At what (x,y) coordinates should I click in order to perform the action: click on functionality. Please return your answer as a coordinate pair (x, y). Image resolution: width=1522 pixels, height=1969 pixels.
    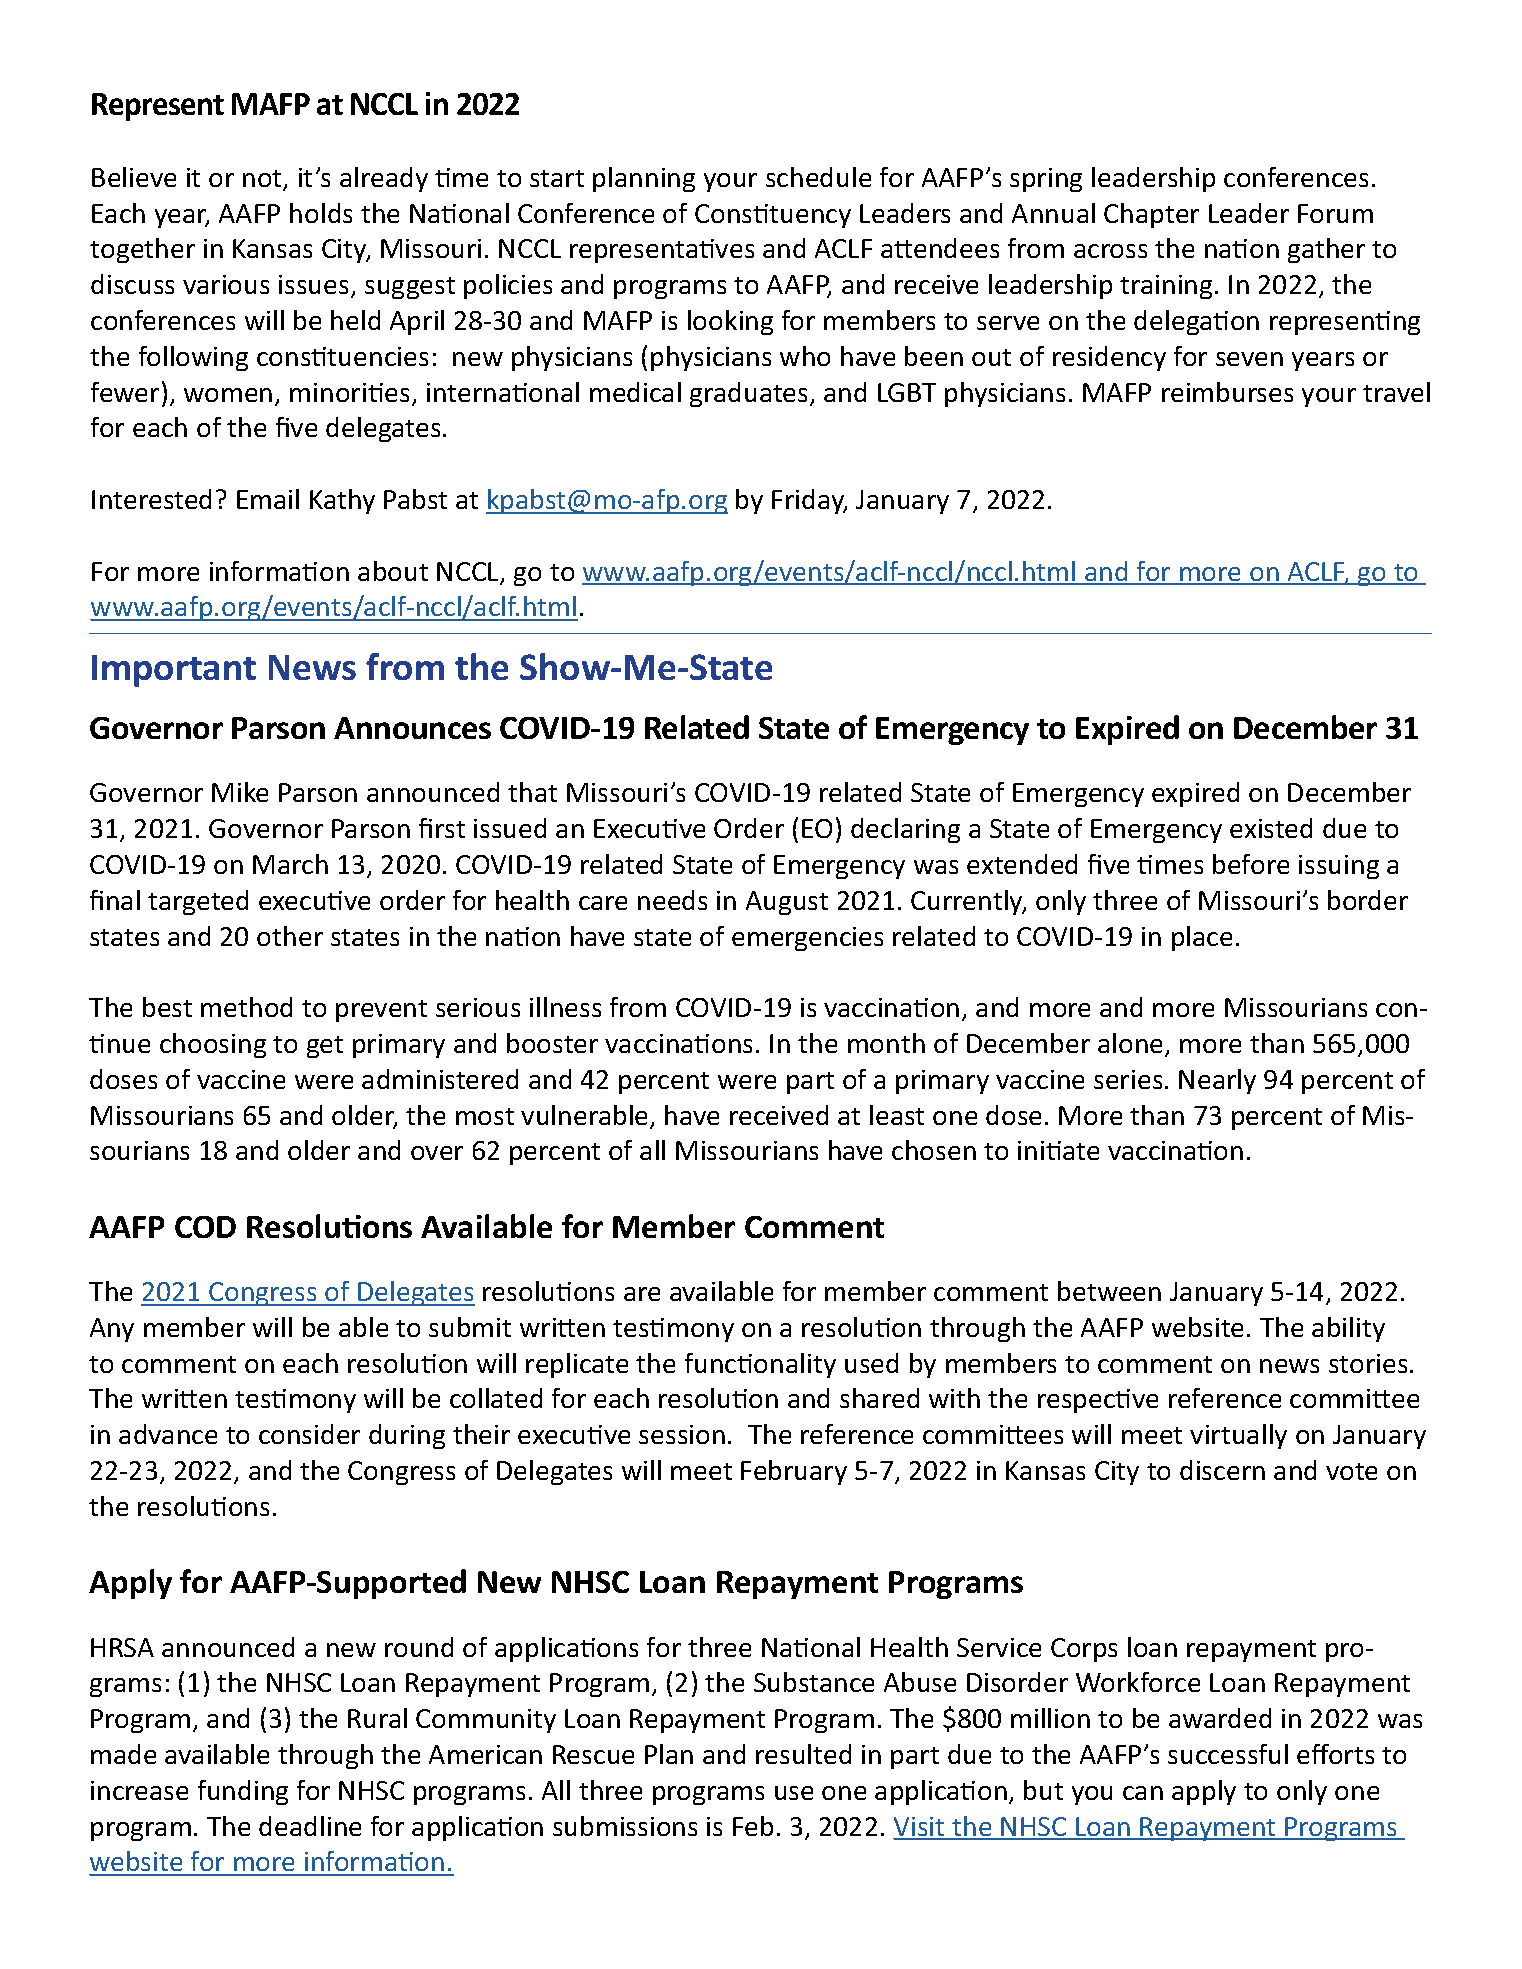
    Looking at the image, I should click on (760, 1365).
